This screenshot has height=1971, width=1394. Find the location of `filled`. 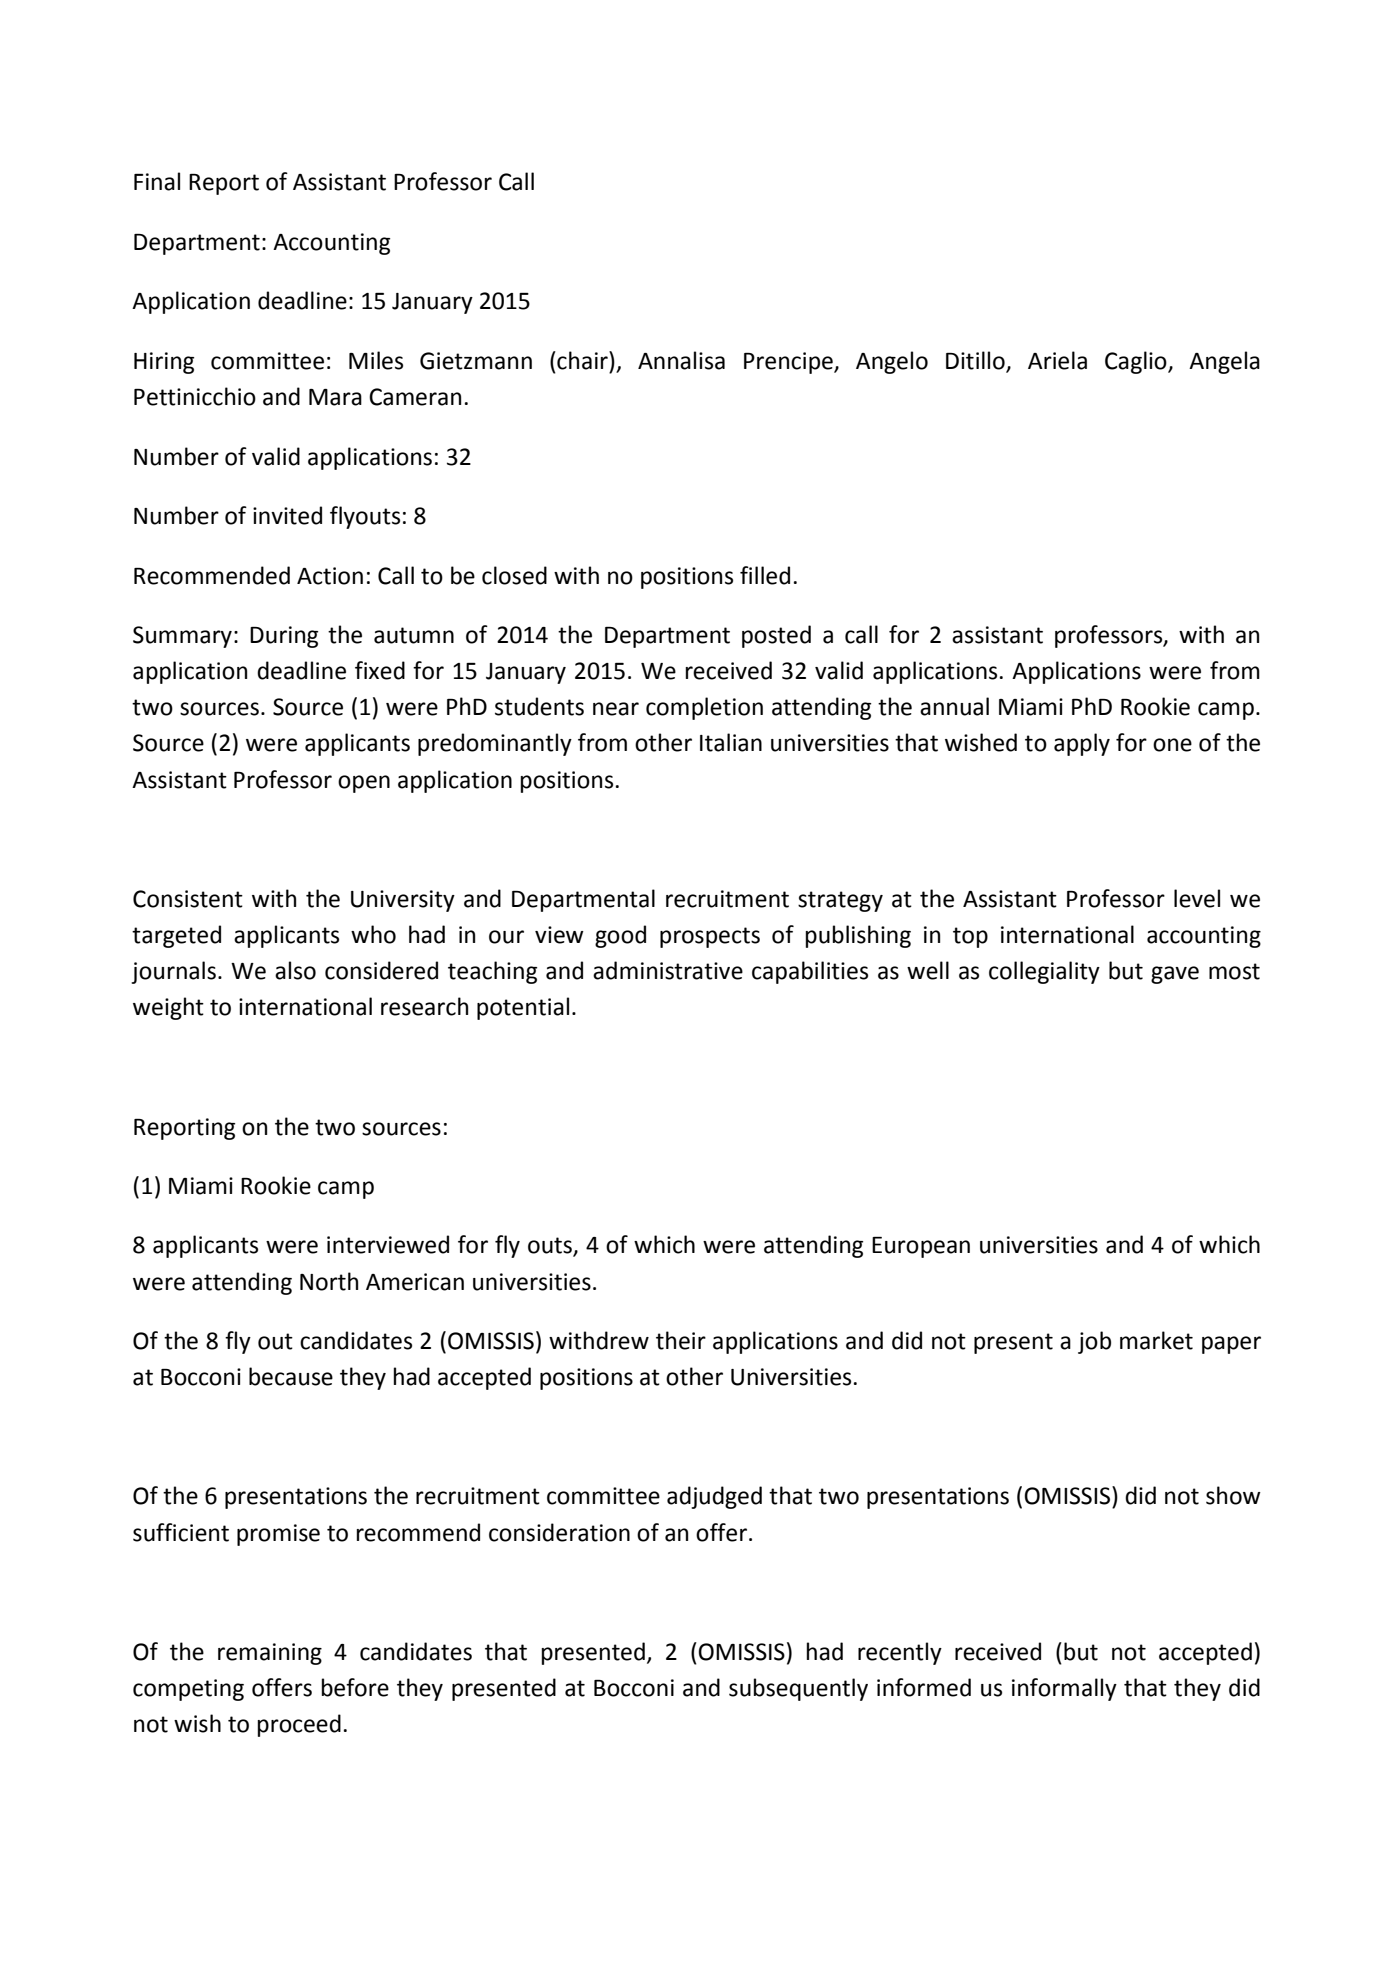

filled is located at coordinates (765, 575).
